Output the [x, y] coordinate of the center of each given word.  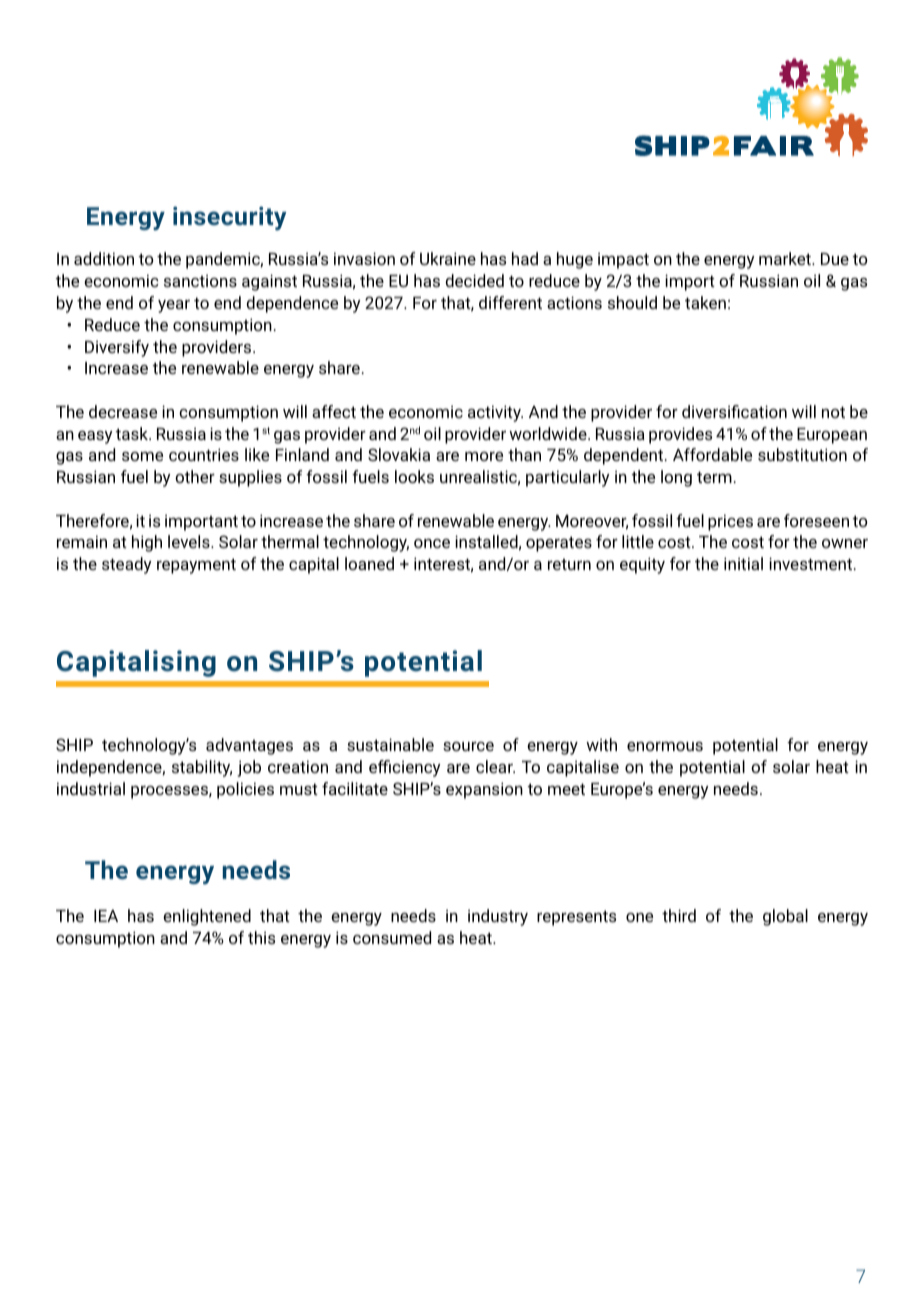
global [785, 917]
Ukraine [448, 258]
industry [498, 917]
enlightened [207, 917]
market [786, 258]
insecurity [229, 218]
